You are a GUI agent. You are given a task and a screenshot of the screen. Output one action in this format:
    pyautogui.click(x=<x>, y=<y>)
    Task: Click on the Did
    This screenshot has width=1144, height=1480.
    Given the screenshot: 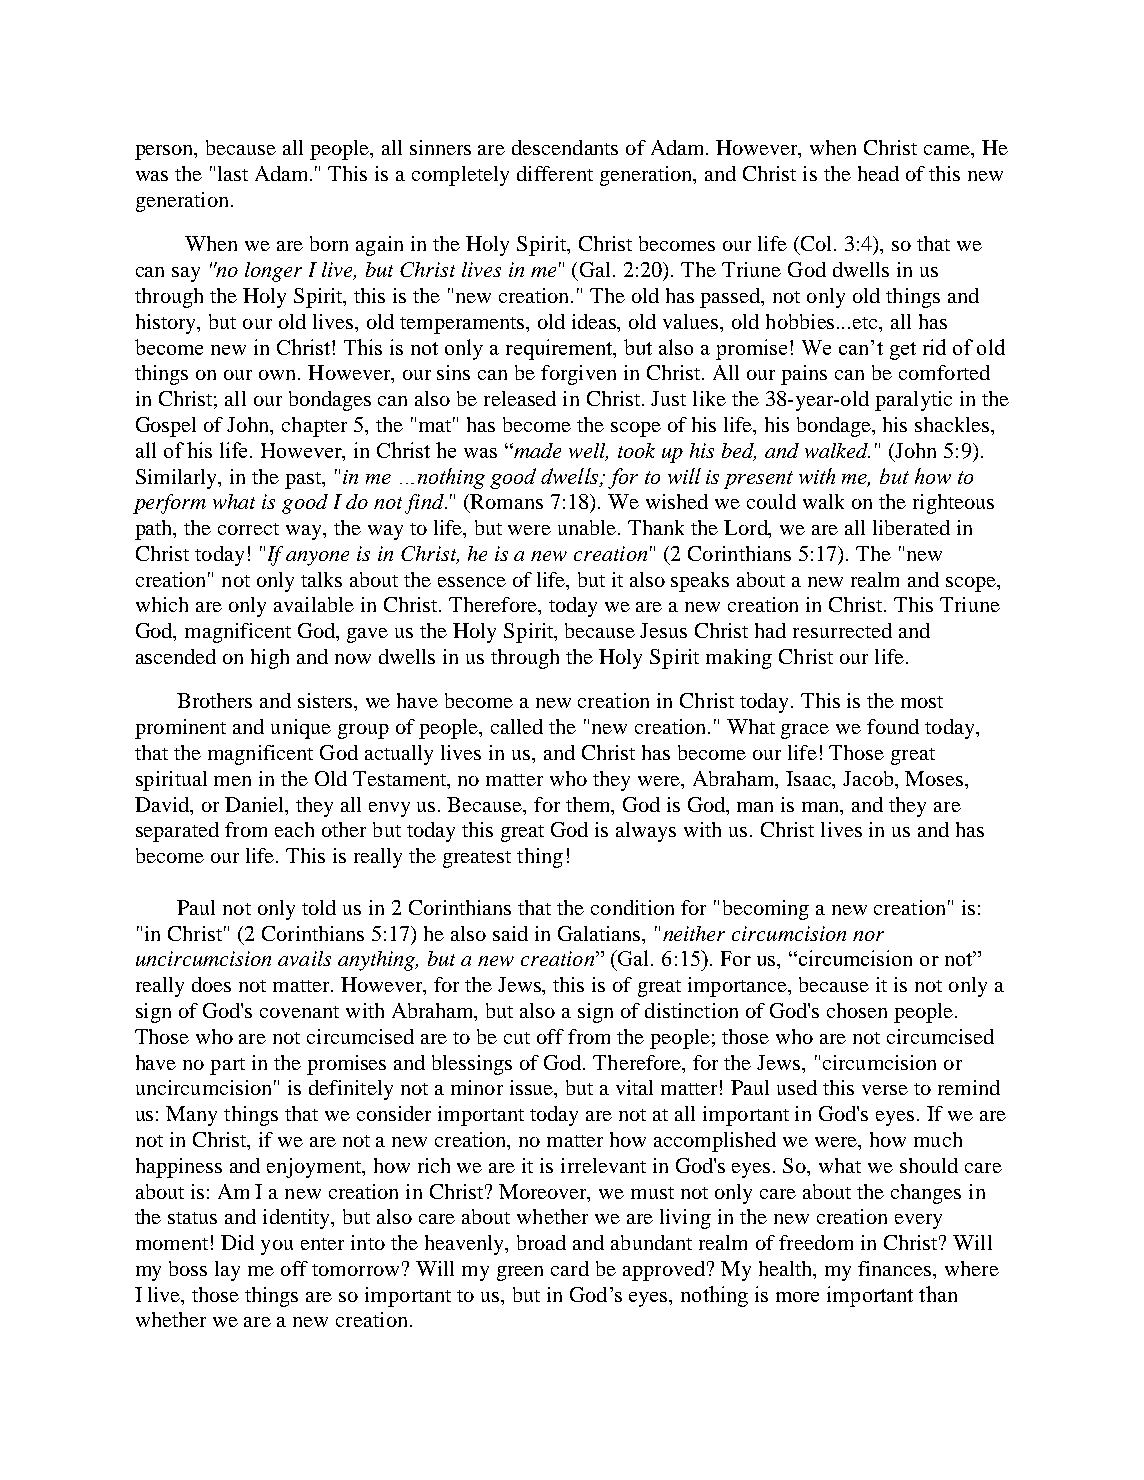 What is the action you would take?
    pyautogui.click(x=237, y=1242)
